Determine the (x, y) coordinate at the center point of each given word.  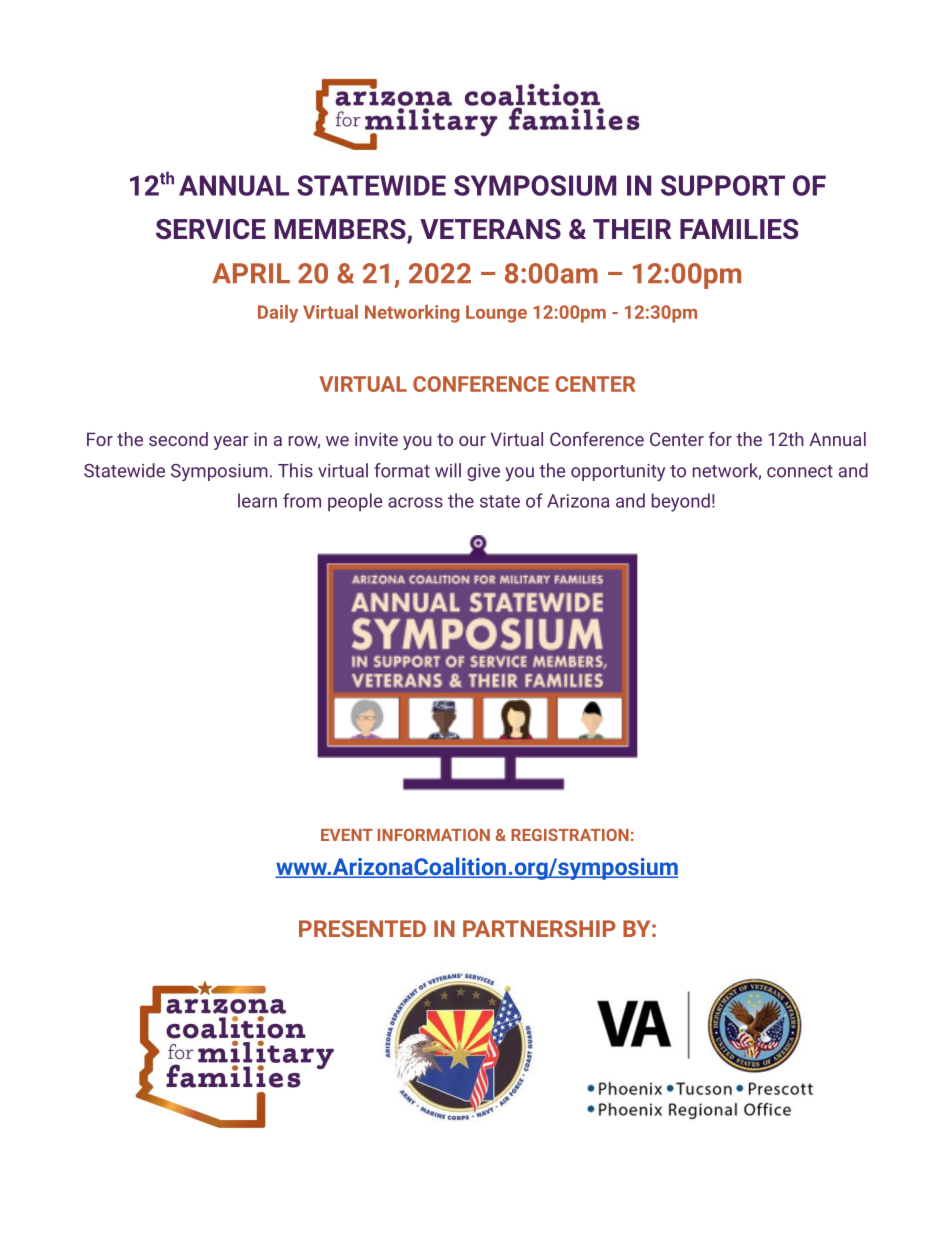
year (231, 443)
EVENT (347, 835)
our (472, 441)
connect (800, 471)
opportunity (618, 472)
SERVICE (211, 229)
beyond (681, 502)
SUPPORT (723, 185)
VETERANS (490, 229)
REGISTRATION (570, 835)
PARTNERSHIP (539, 928)
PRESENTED (362, 928)
